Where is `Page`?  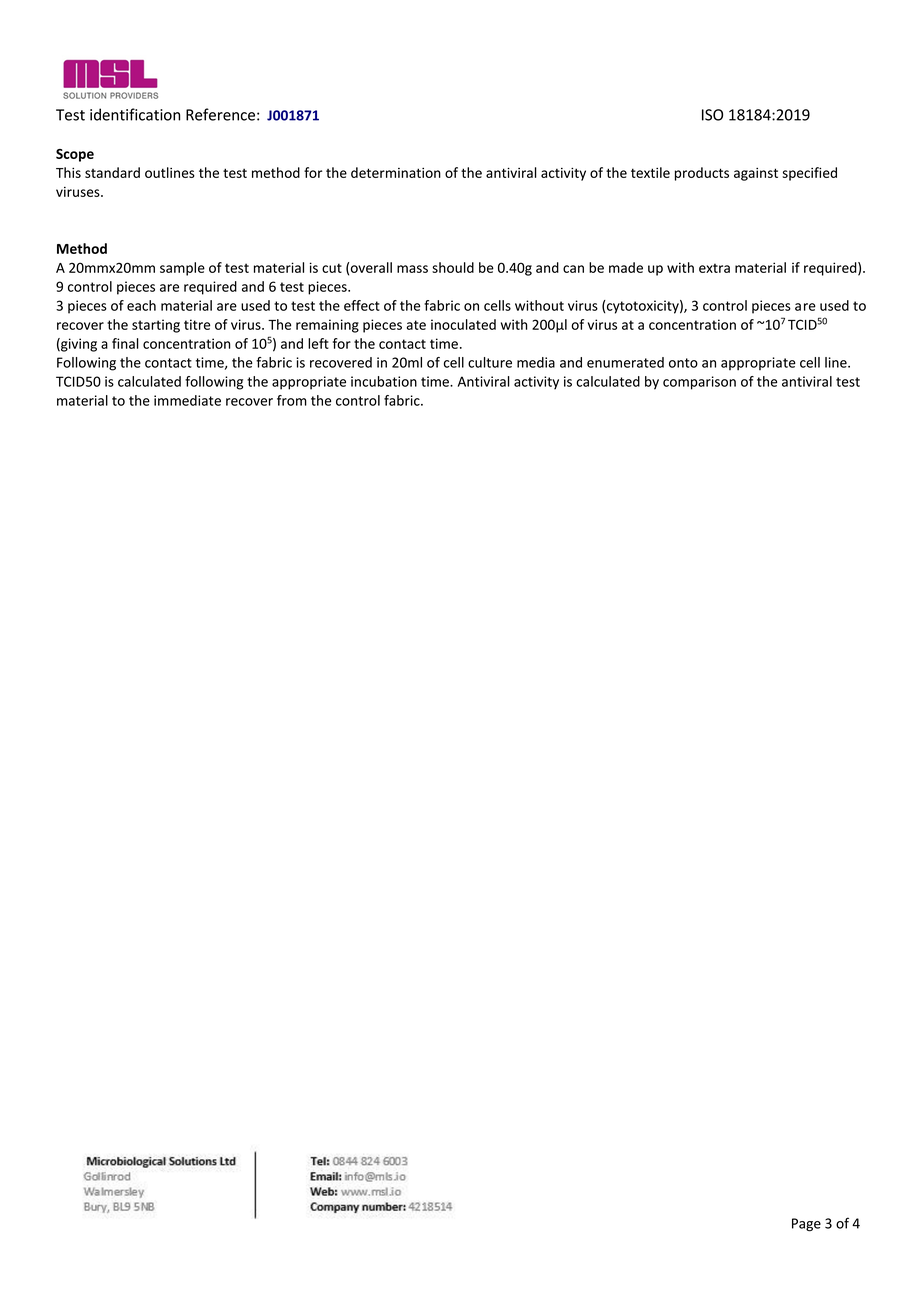
Page is located at coordinates (806, 1225).
